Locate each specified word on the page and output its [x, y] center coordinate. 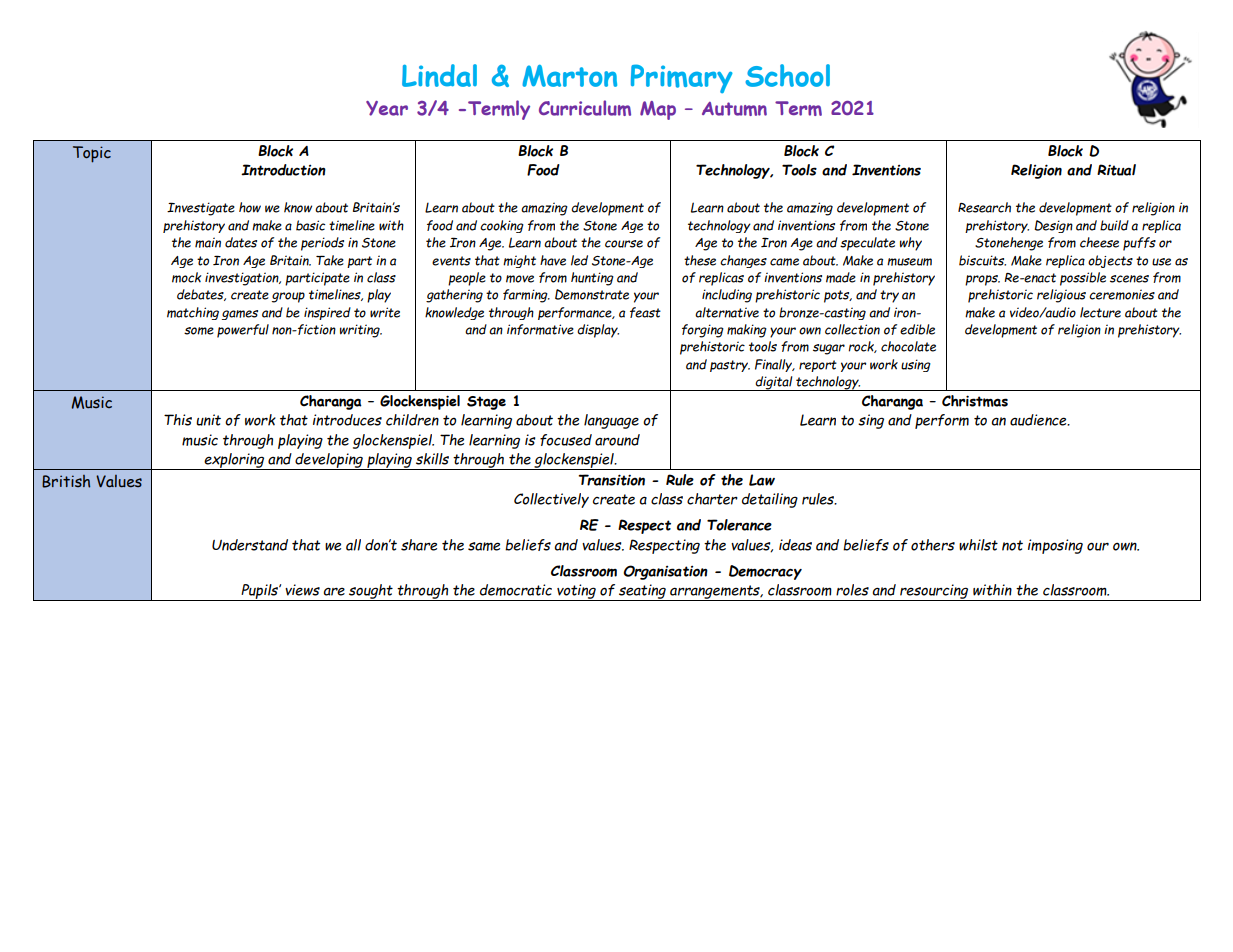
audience [1039, 420]
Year [387, 108]
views [302, 590]
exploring [234, 461]
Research [984, 207]
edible [917, 329]
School [787, 75]
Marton [569, 76]
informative [540, 329]
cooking [502, 226]
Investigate [201, 209]
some [199, 331]
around [617, 440]
